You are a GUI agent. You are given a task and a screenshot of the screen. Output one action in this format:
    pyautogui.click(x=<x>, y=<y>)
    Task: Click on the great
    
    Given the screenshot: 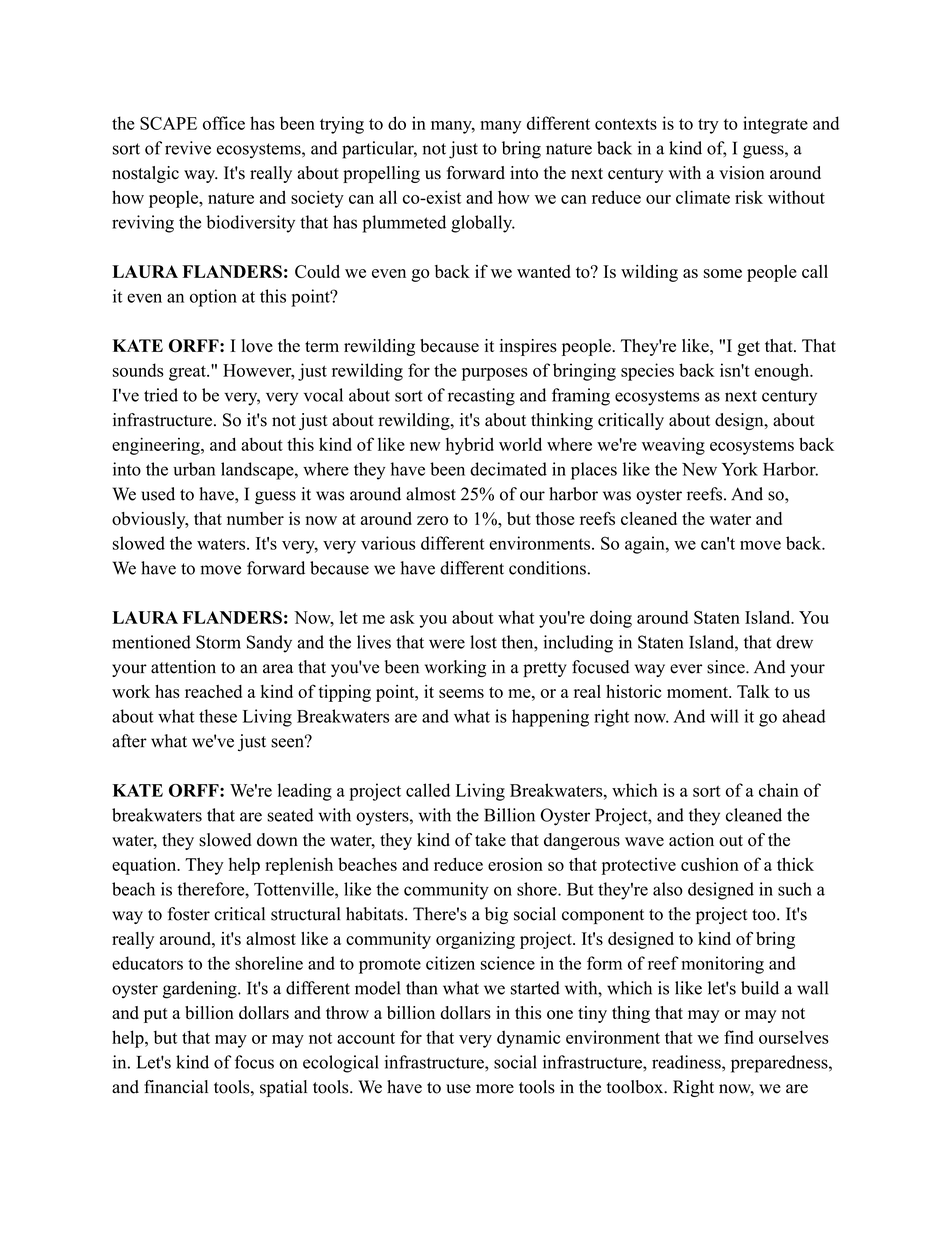 What is the action you would take?
    pyautogui.click(x=188, y=373)
